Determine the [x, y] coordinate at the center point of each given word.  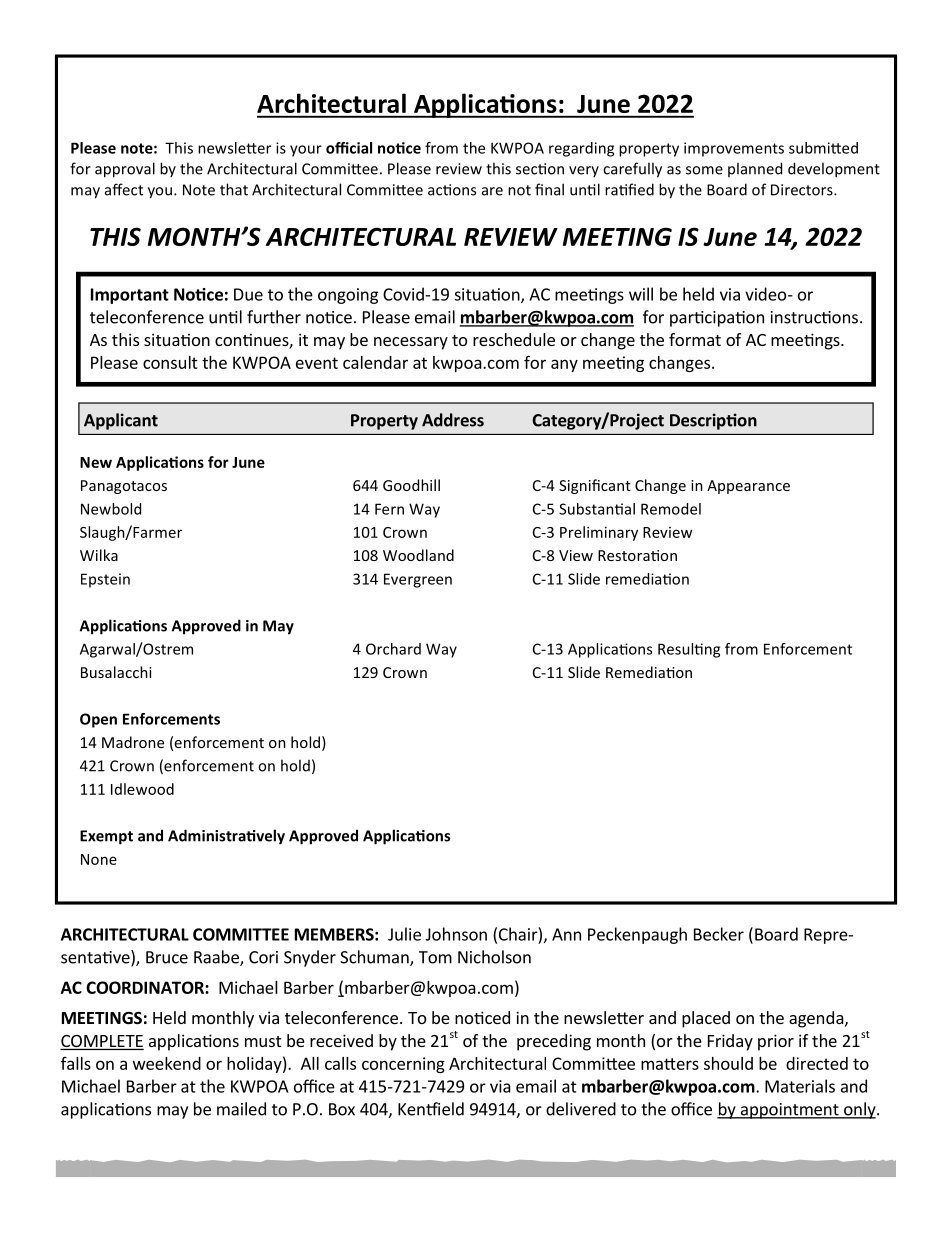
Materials [800, 1086]
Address [453, 420]
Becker [719, 934]
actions [452, 190]
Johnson [456, 934]
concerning [403, 1065]
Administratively [226, 837]
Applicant [121, 421]
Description [713, 421]
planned [755, 169]
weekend [167, 1063]
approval [125, 170]
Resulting [689, 650]
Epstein [105, 580]
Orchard [393, 649]
